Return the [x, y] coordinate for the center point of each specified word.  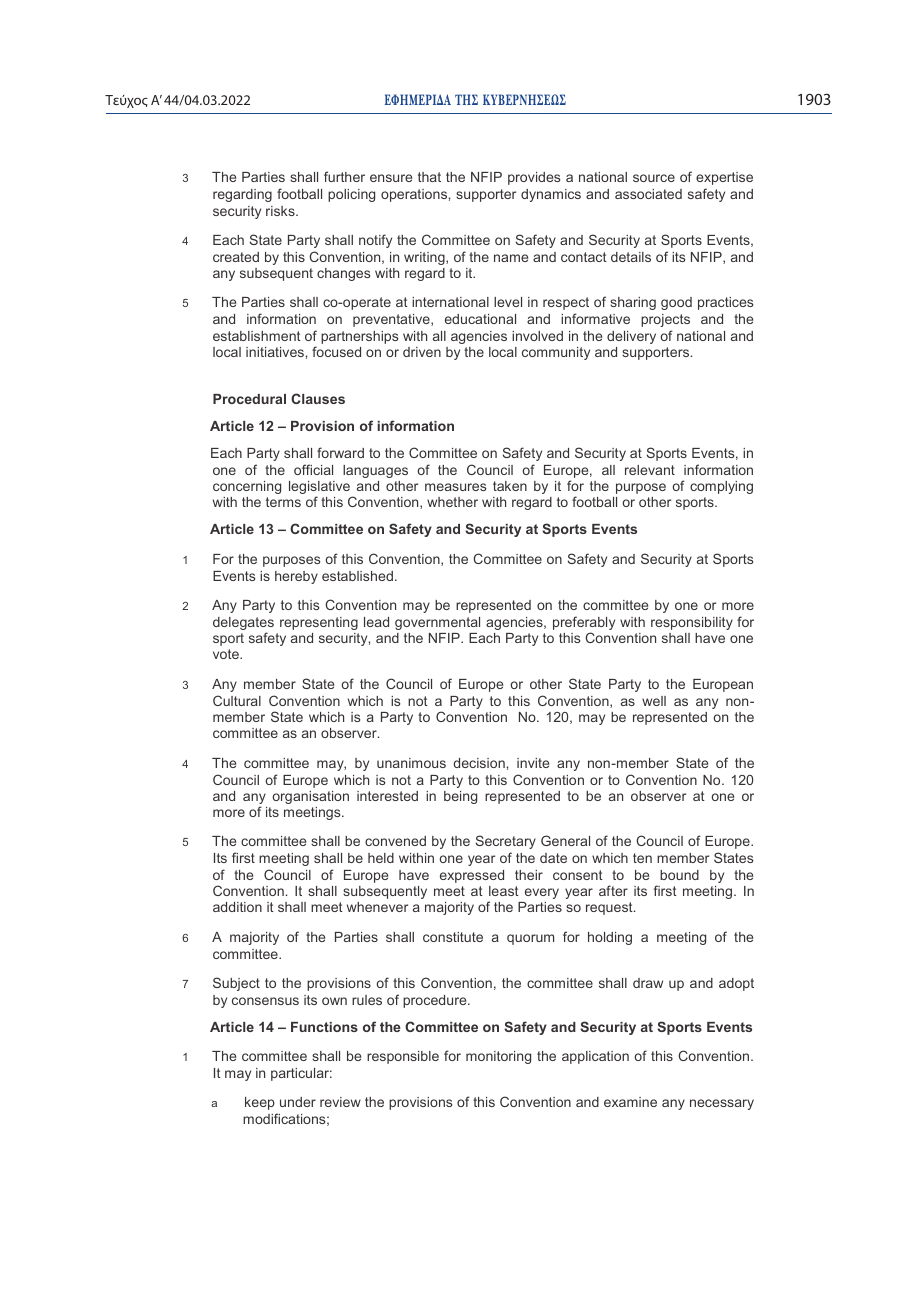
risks [281, 211]
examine [630, 1102]
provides [534, 178]
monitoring [498, 1057]
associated [648, 194]
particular [301, 1074]
